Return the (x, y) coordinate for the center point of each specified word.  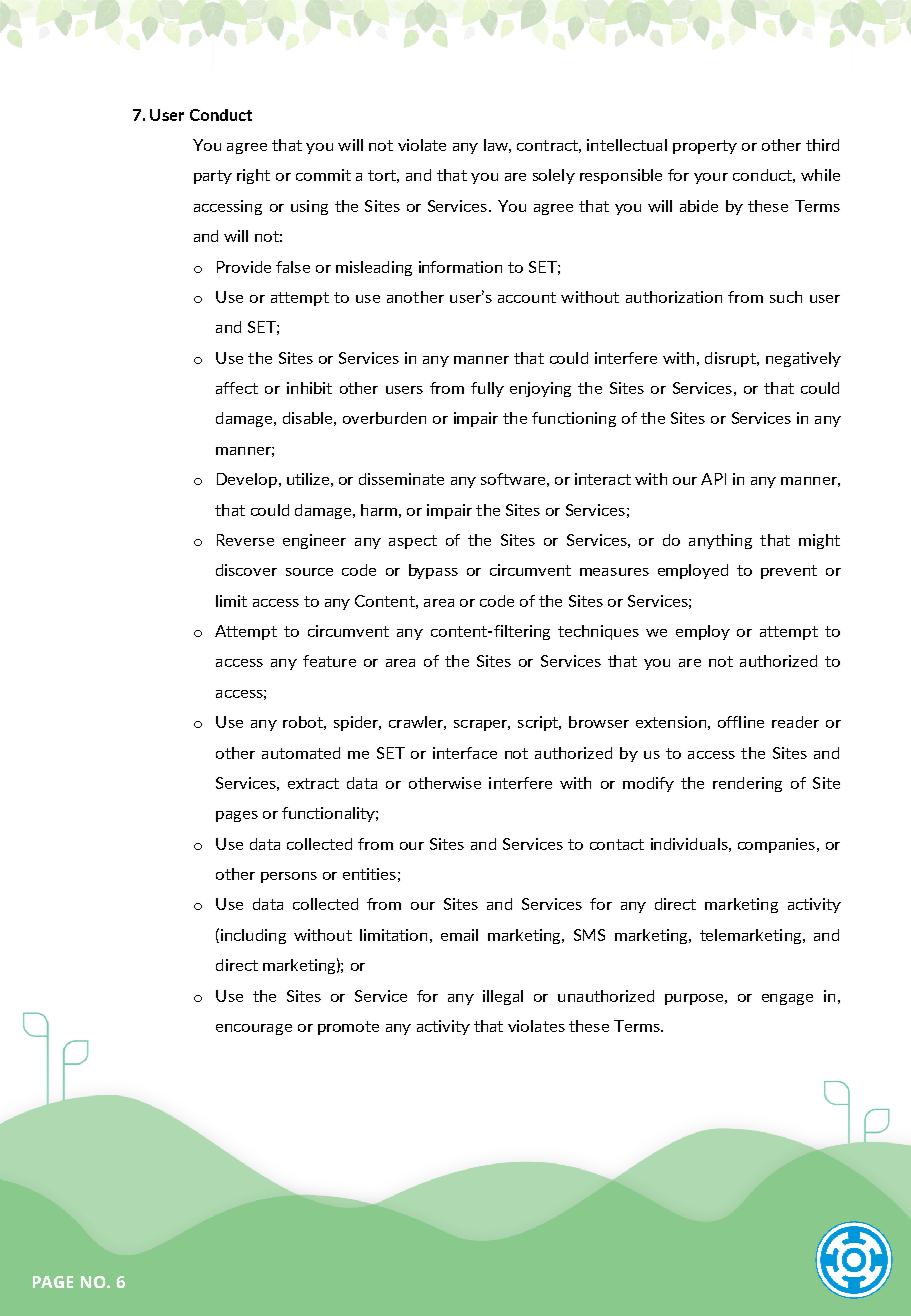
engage (787, 999)
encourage (254, 1029)
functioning (574, 419)
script (539, 723)
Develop (247, 480)
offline (741, 722)
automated (301, 753)
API (713, 479)
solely (554, 176)
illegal (503, 997)
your (711, 178)
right (253, 176)
